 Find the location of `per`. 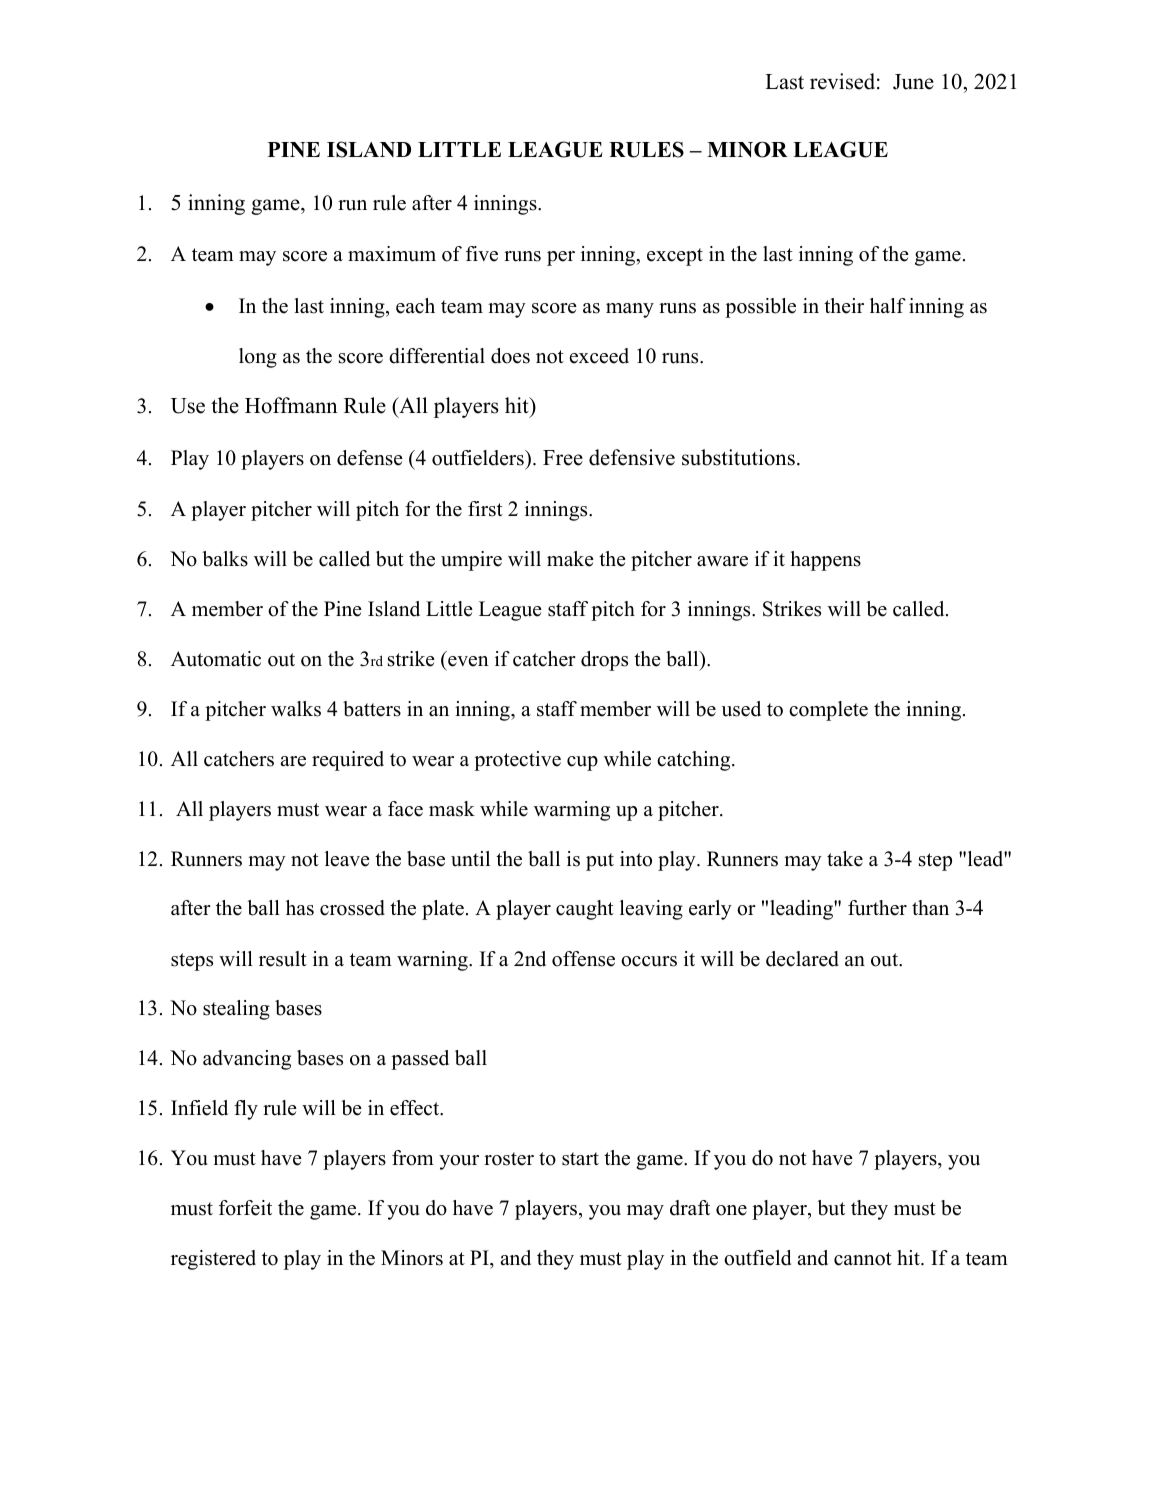

per is located at coordinates (561, 258).
